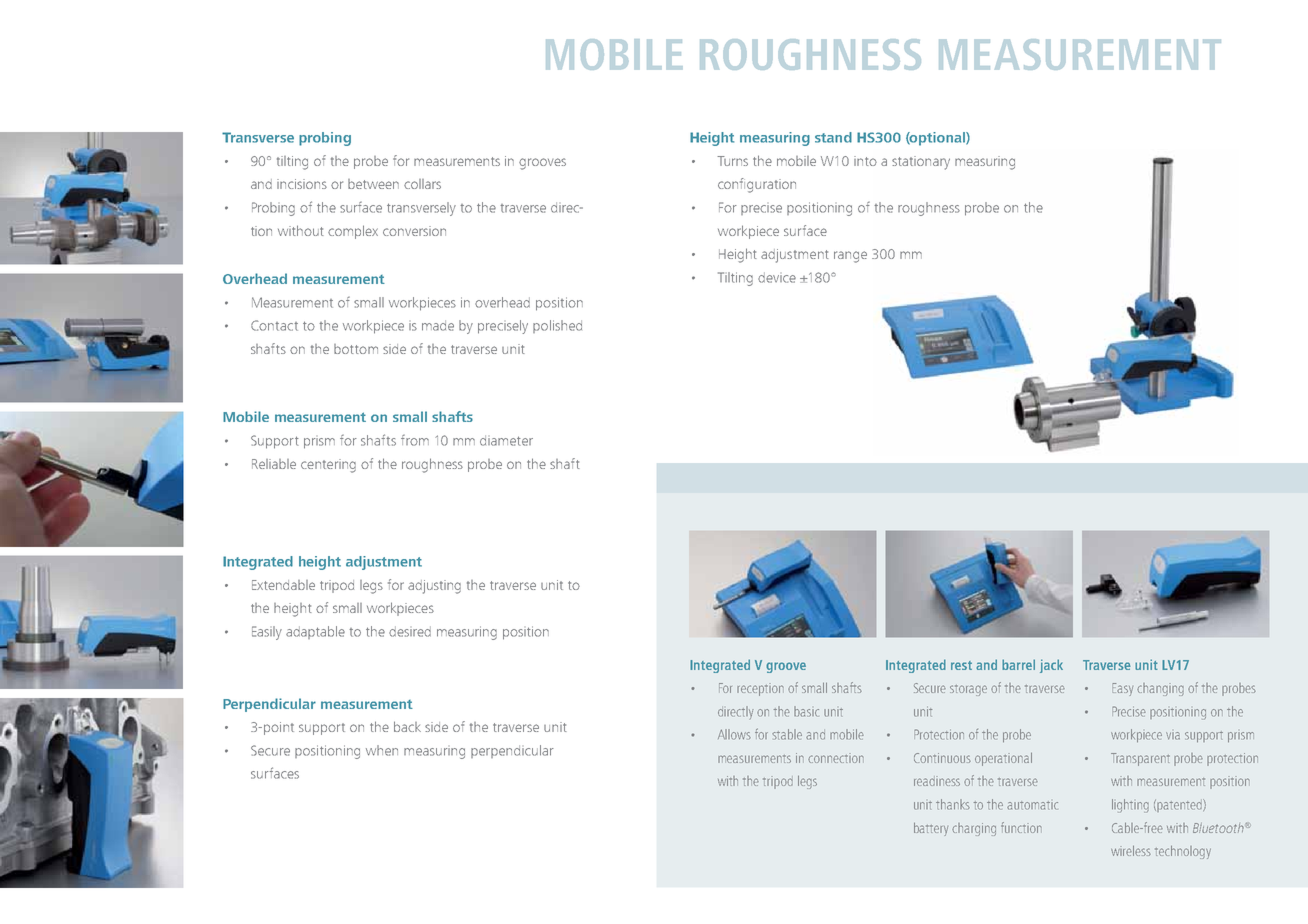 This image has height=924, width=1308. What do you see at coordinates (410, 631) in the image?
I see `desired` at bounding box center [410, 631].
